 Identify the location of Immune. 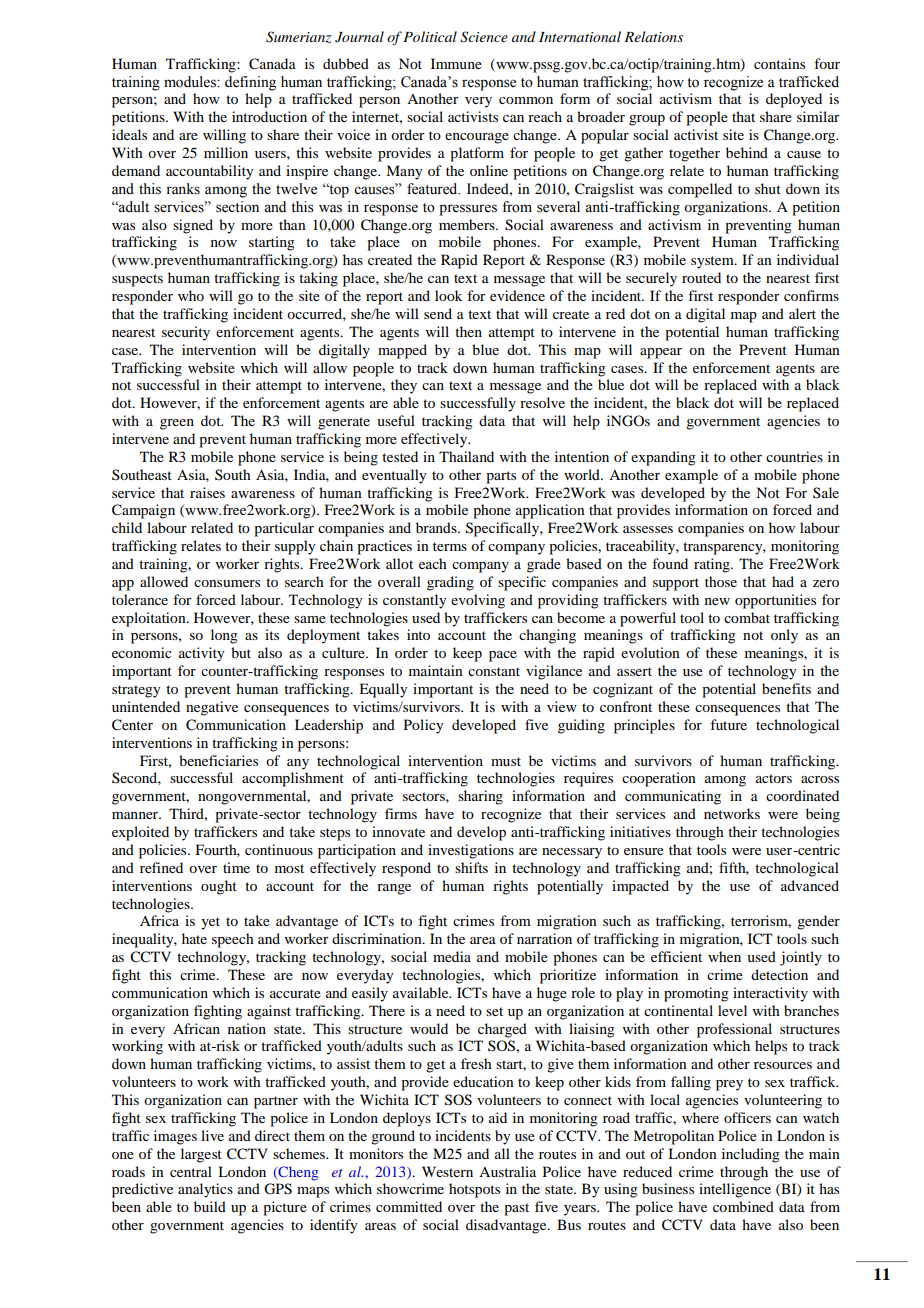
(456, 63).
